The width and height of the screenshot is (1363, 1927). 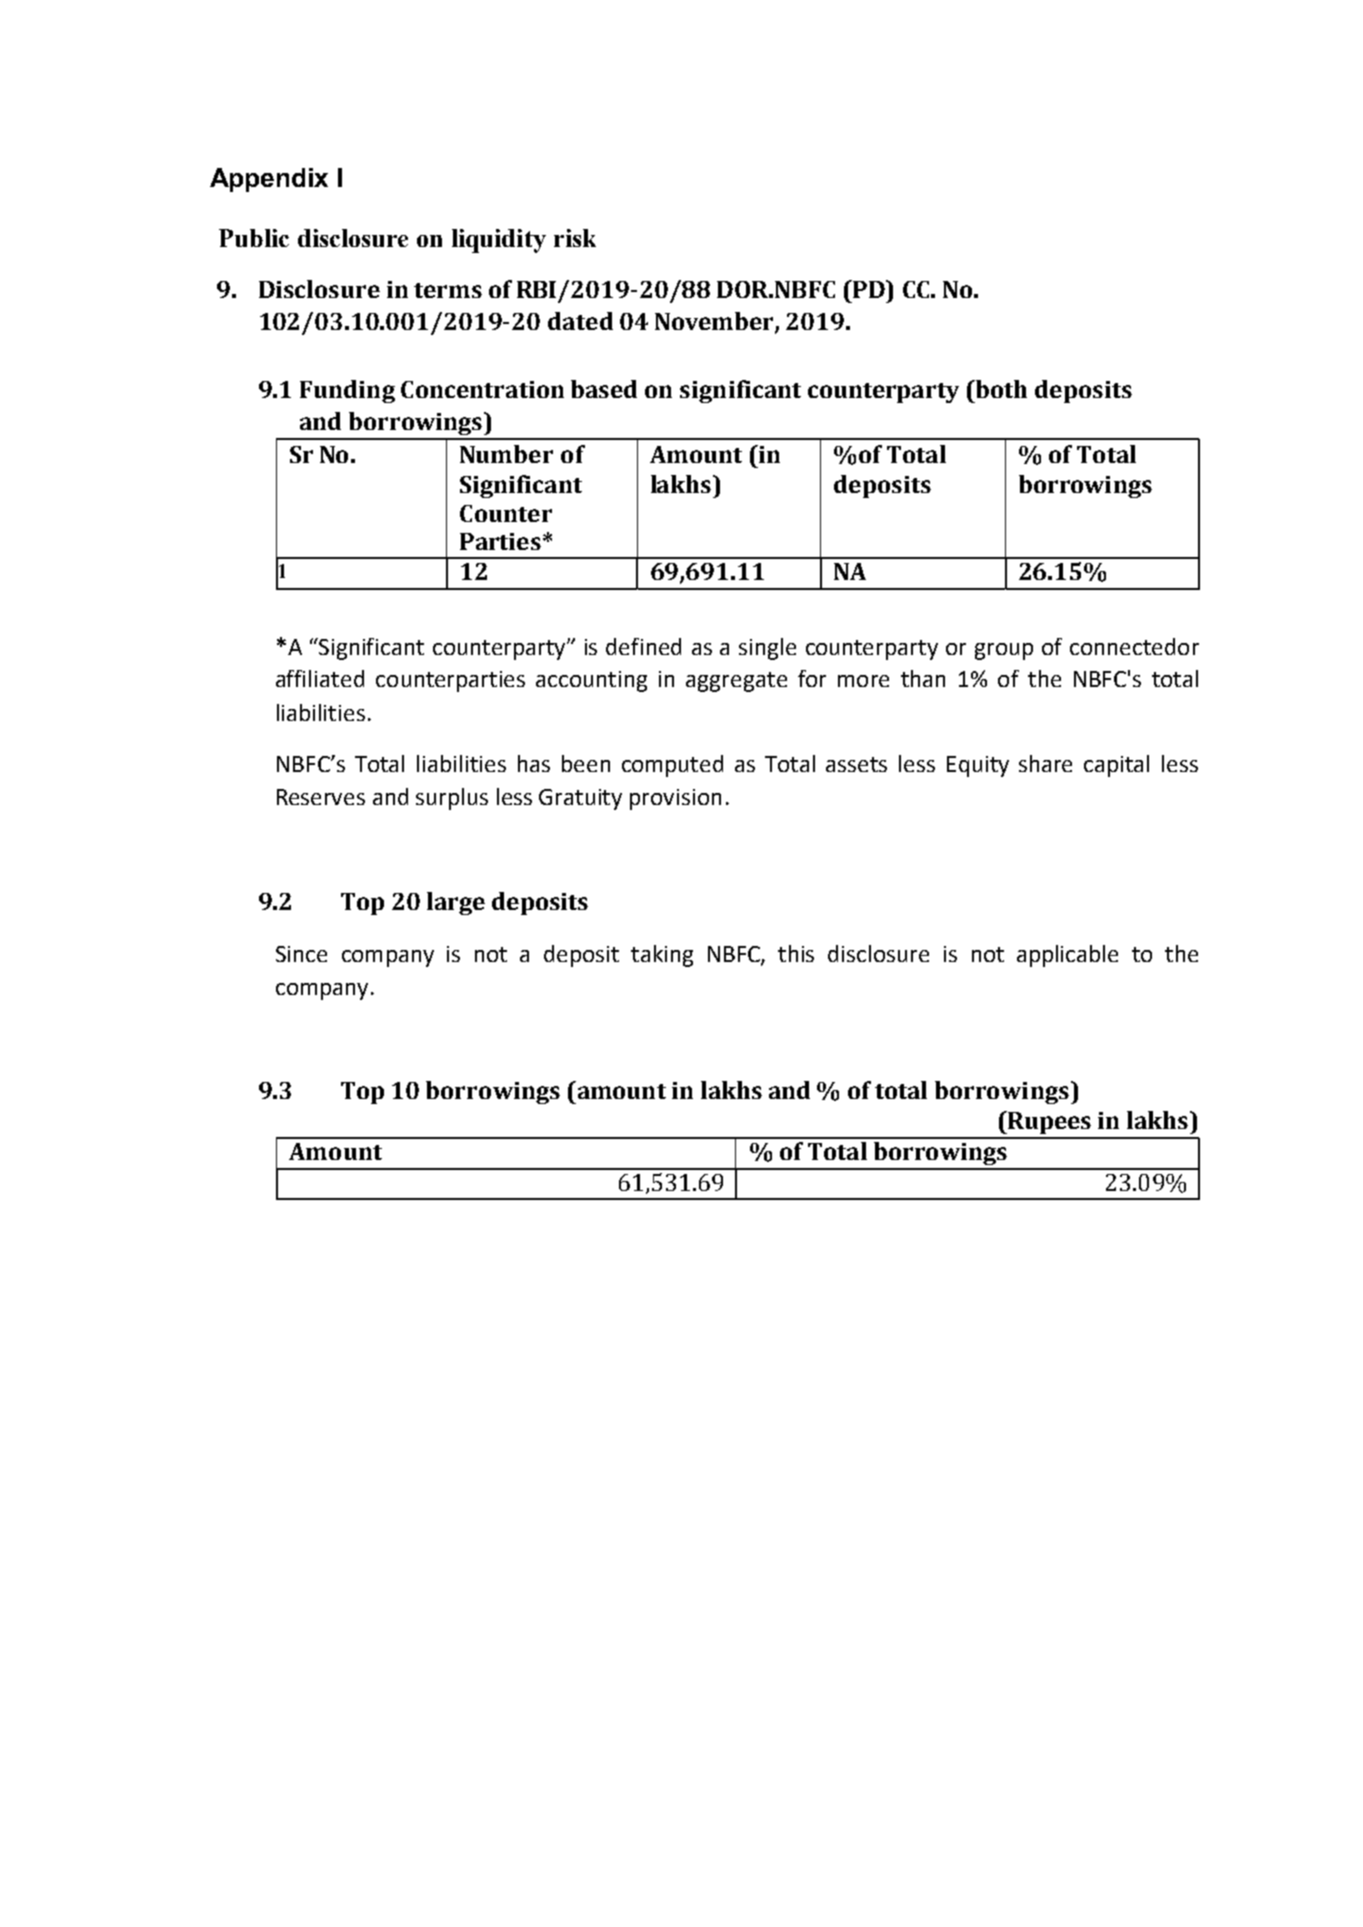 I want to click on risk, so click(x=575, y=238).
